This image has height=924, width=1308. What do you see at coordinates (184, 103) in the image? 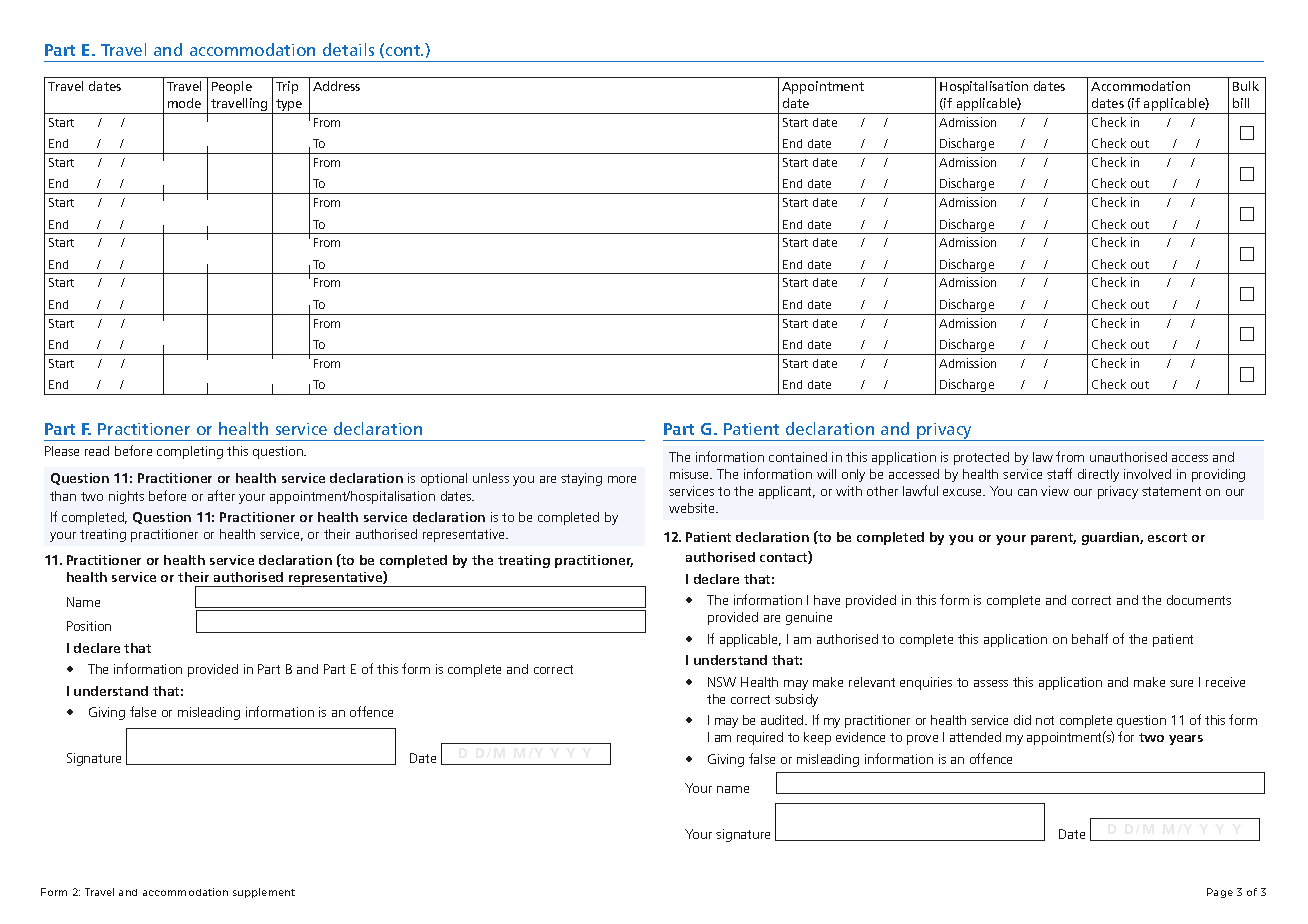
I see `mode` at bounding box center [184, 103].
